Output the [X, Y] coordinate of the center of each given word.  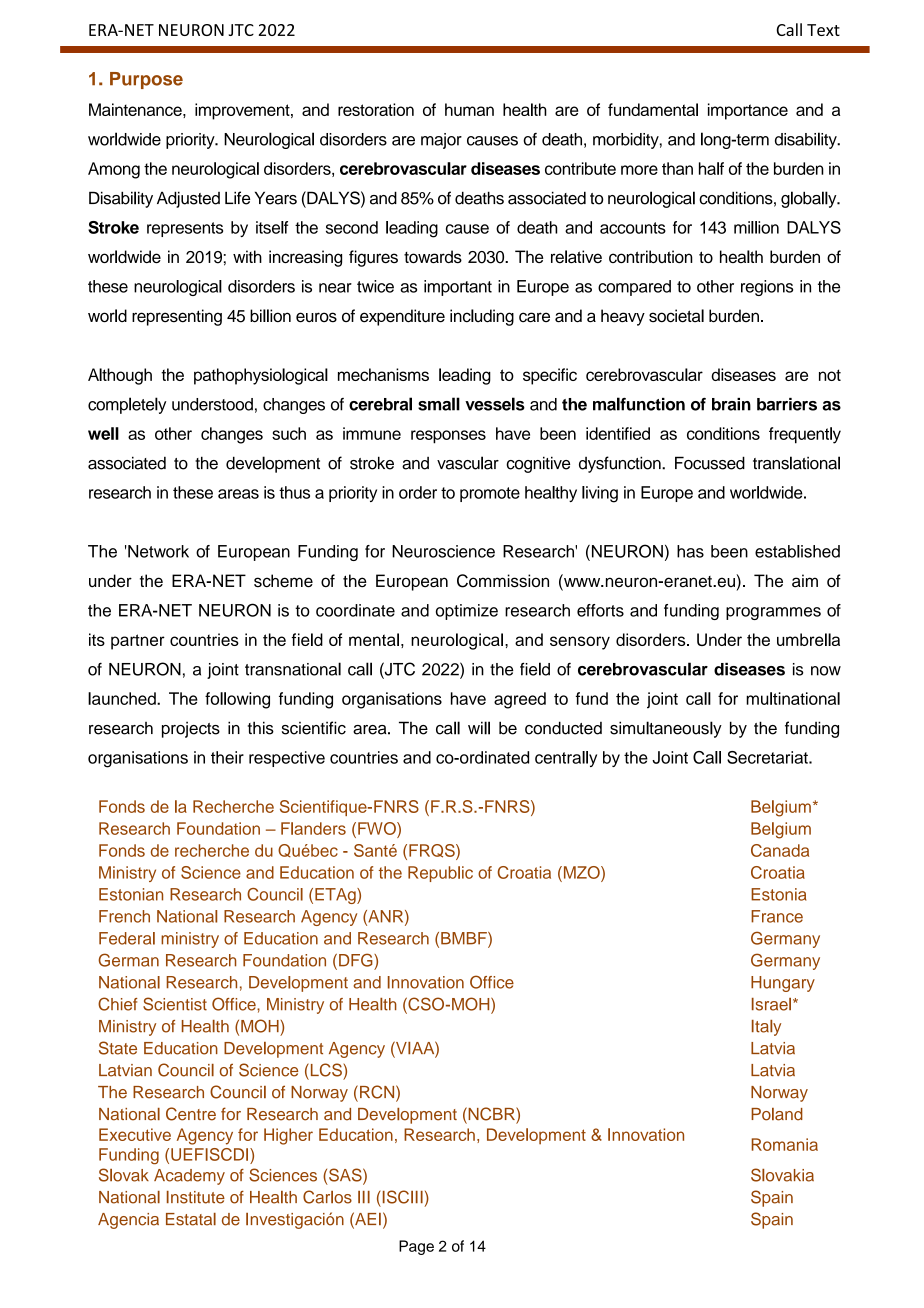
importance [748, 111]
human [469, 109]
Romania [784, 1144]
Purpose [146, 80]
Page [416, 1247]
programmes [773, 613]
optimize [467, 612]
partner [138, 642]
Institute [196, 1197]
